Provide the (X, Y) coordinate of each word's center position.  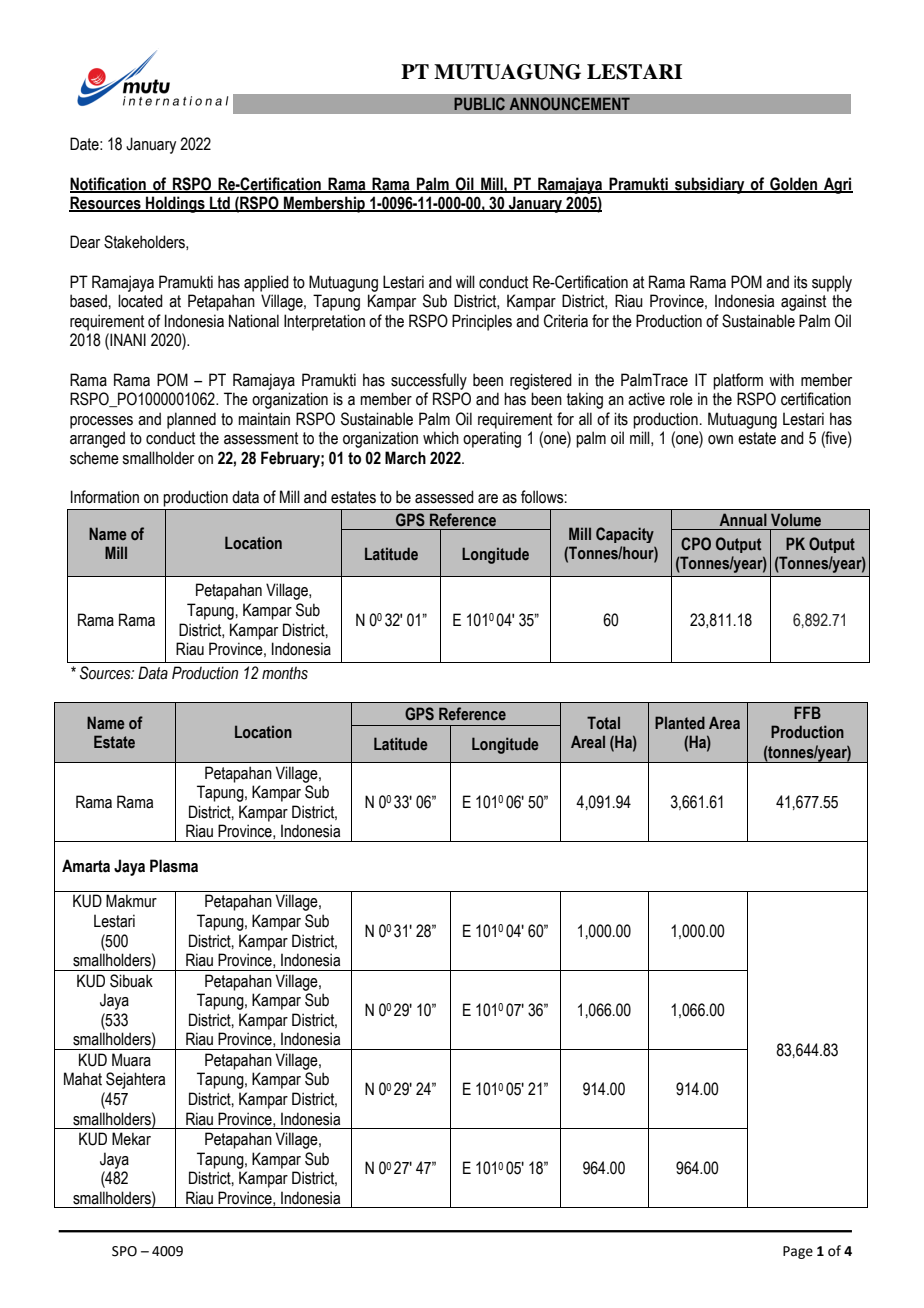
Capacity (625, 535)
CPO (696, 544)
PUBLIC (479, 104)
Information (105, 497)
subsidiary (710, 185)
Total (603, 722)
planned (191, 420)
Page (798, 1252)
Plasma (174, 866)
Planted (680, 722)
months (285, 673)
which (441, 438)
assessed (444, 497)
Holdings (175, 204)
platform (738, 381)
